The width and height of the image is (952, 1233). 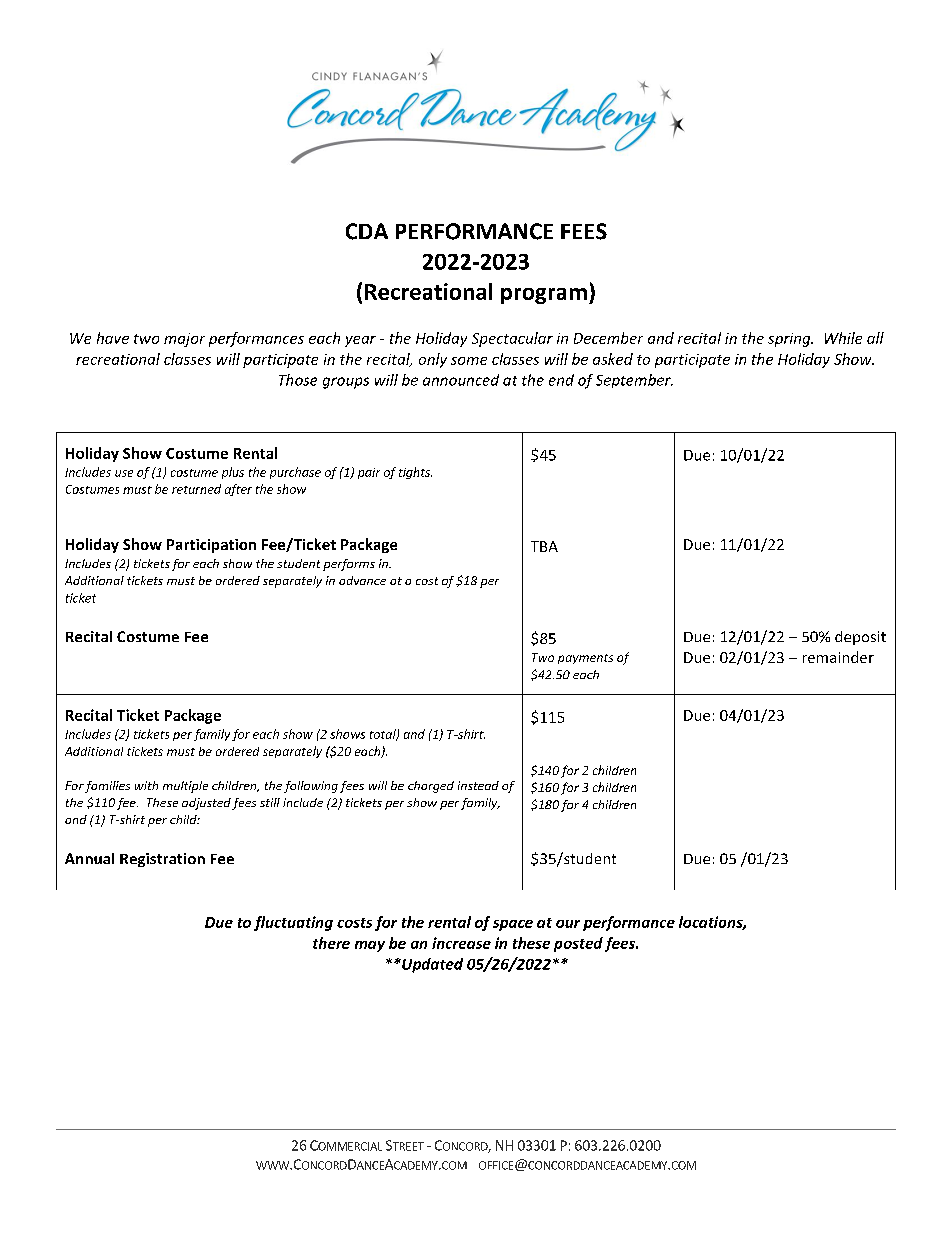 I want to click on Those, so click(x=298, y=380).
